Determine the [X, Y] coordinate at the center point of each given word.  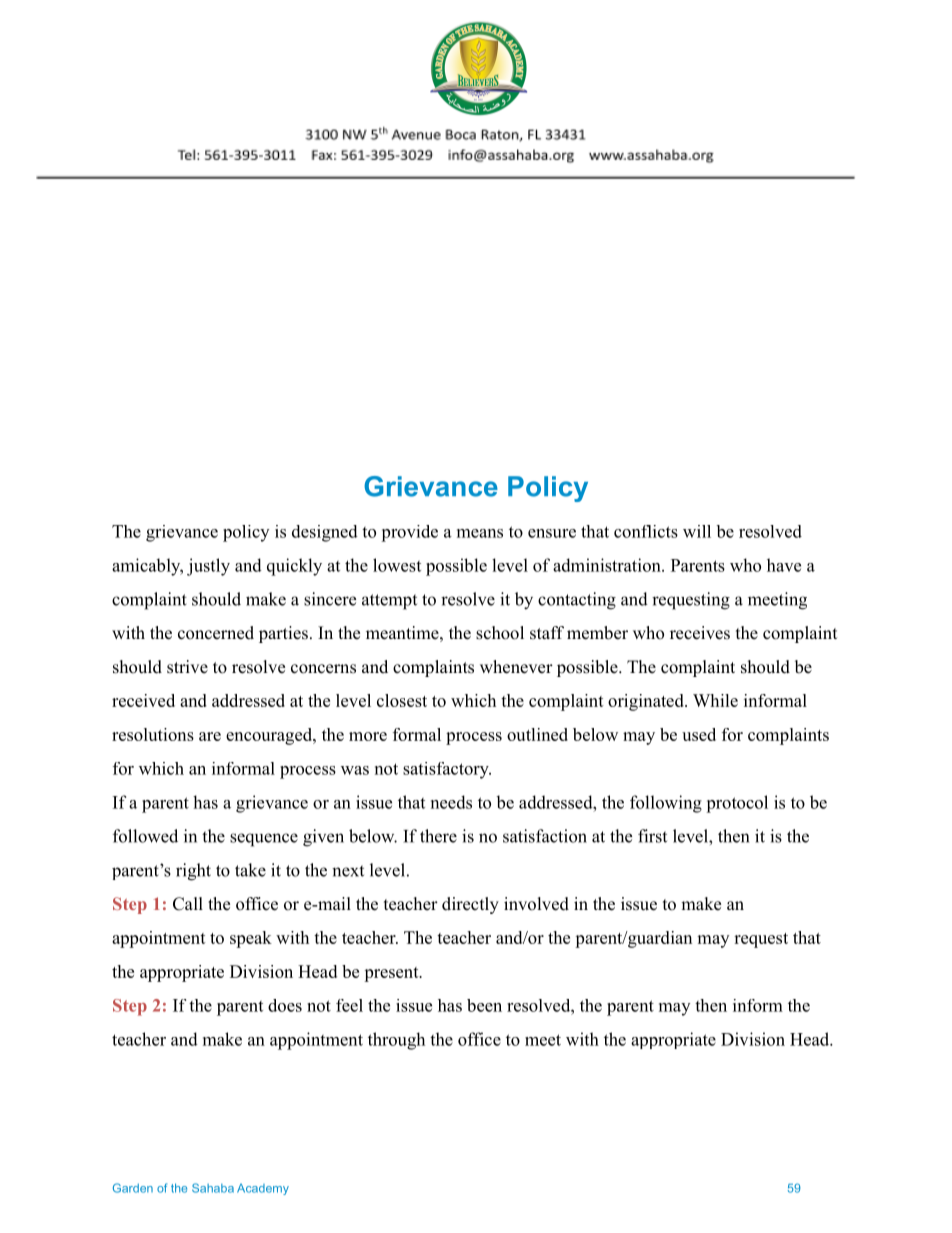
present [392, 974]
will [697, 531]
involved [536, 904]
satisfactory [447, 770]
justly [208, 567]
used [699, 734]
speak [251, 939]
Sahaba [213, 1188]
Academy [263, 1189]
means [480, 533]
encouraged [270, 736]
